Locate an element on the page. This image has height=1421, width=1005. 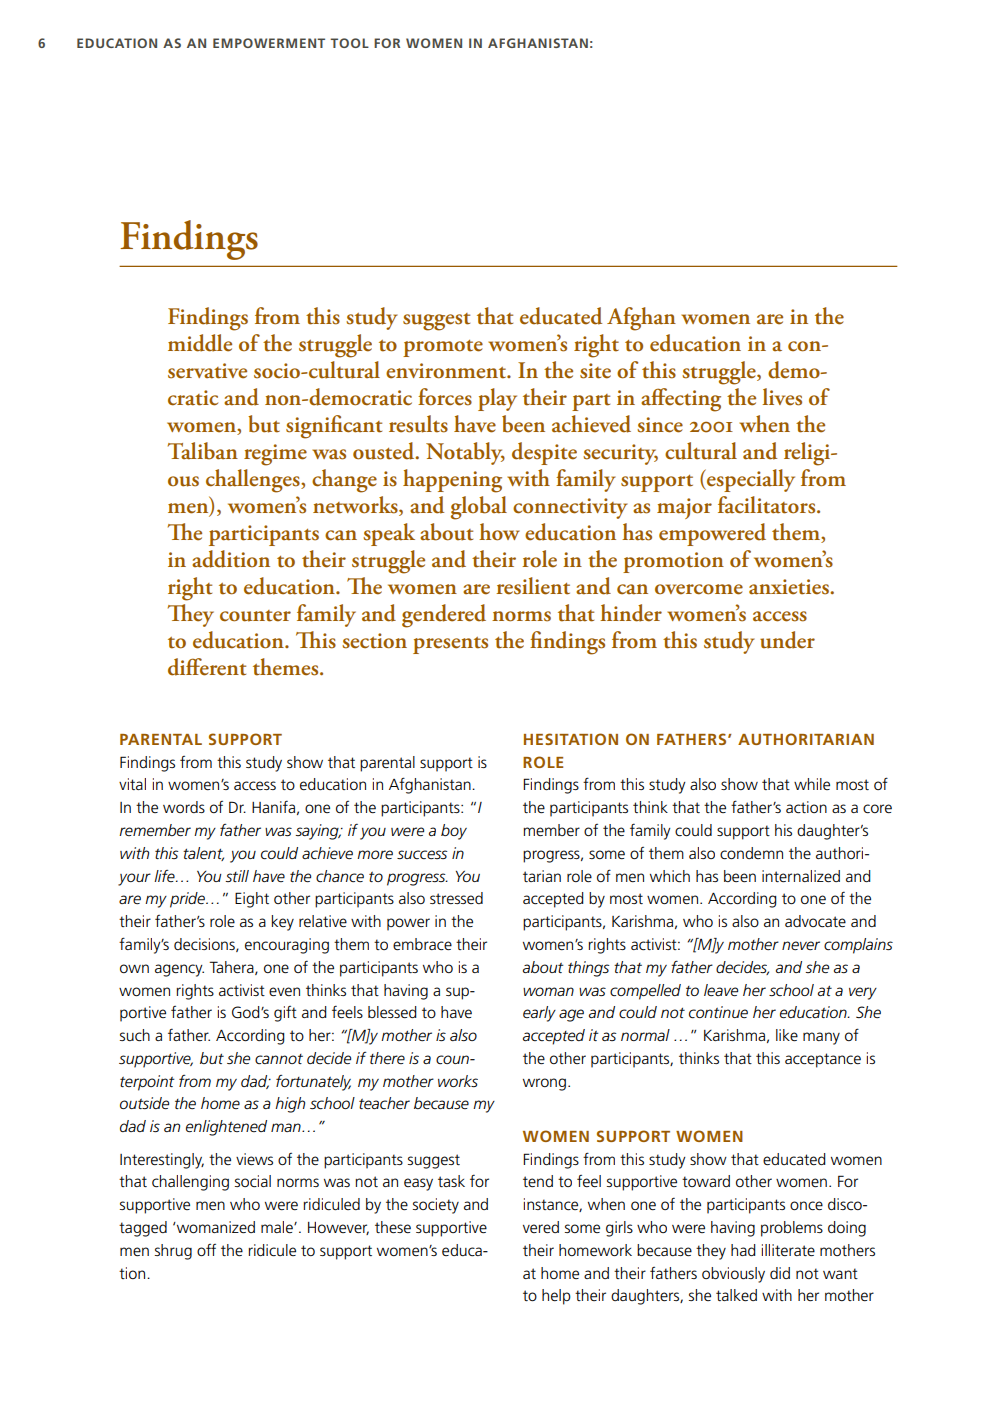
illiterate is located at coordinates (788, 1250).
